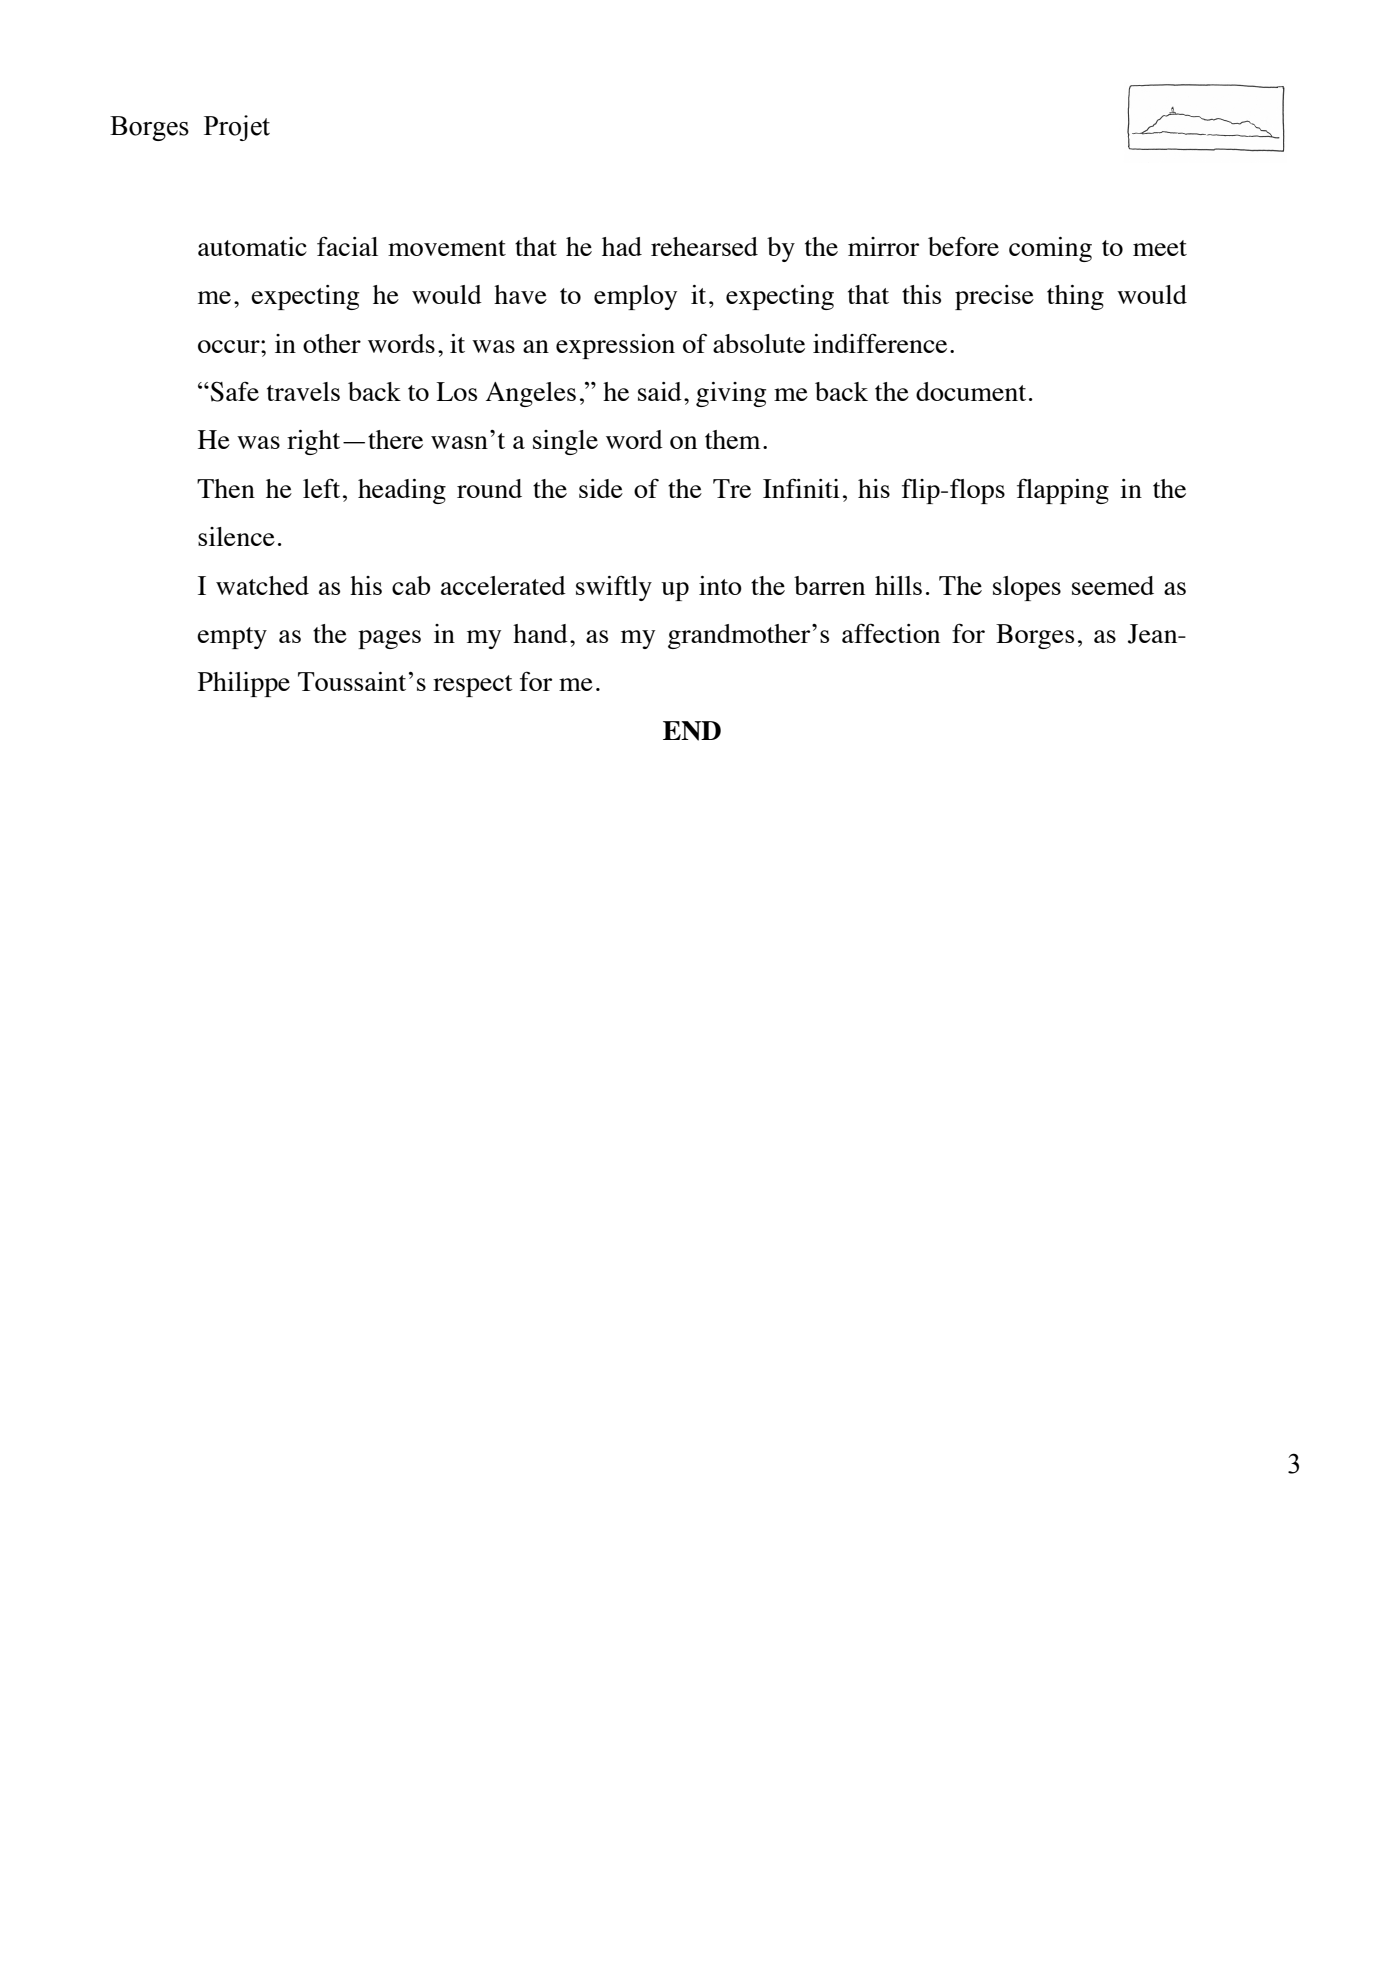  Describe the element at coordinates (720, 585) in the screenshot. I see `into` at that location.
